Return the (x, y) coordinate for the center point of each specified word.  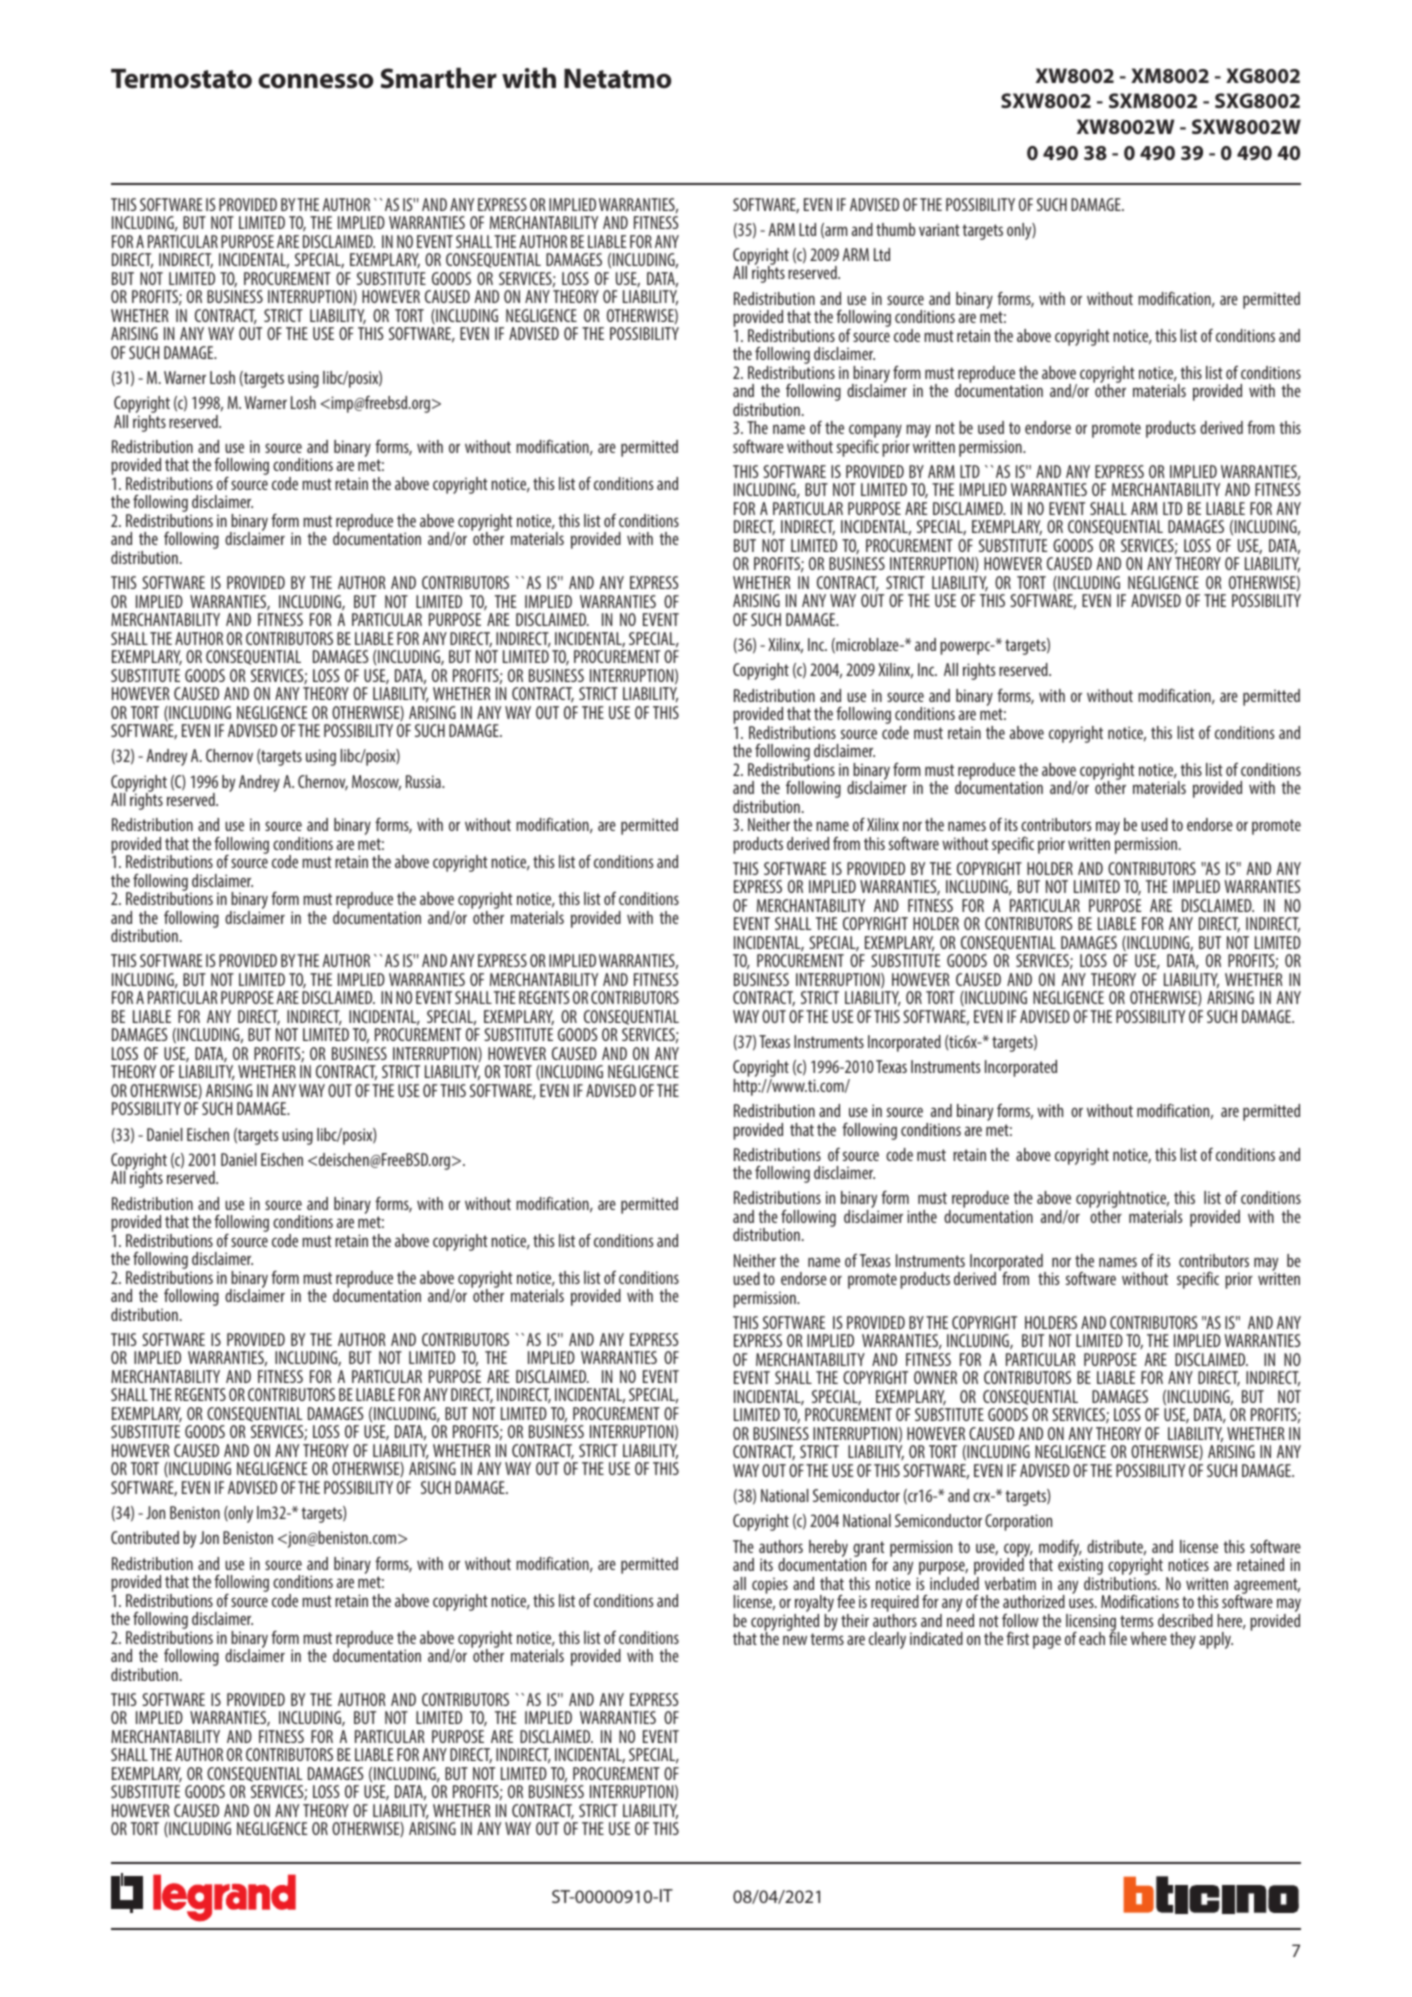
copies (770, 1585)
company (875, 432)
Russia (424, 781)
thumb (895, 229)
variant (939, 229)
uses (1082, 1603)
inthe (922, 1216)
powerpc (966, 648)
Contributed (145, 1537)
